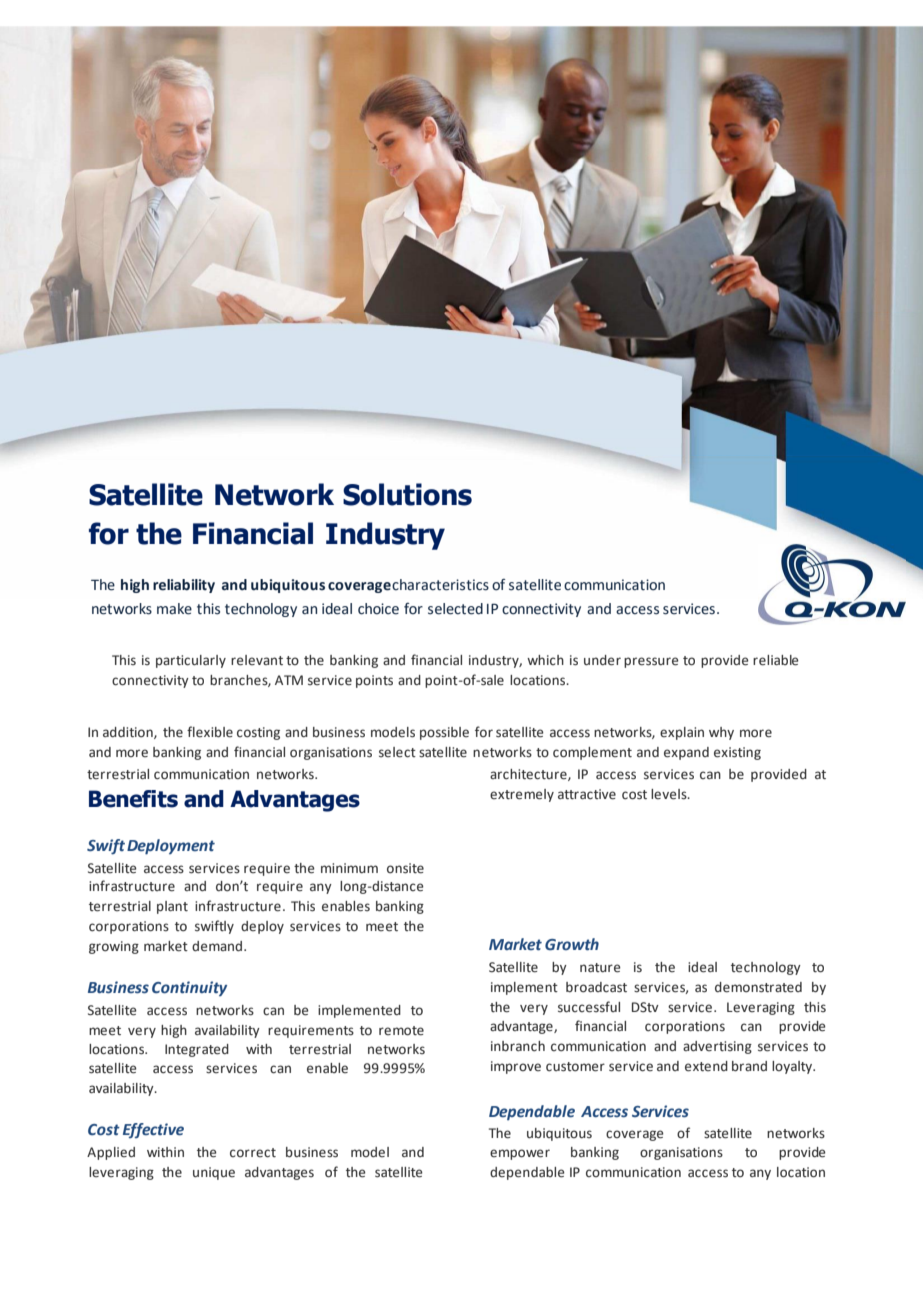 The width and height of the screenshot is (924, 1309). Describe the element at coordinates (214, 1173) in the screenshot. I see `unique` at that location.
